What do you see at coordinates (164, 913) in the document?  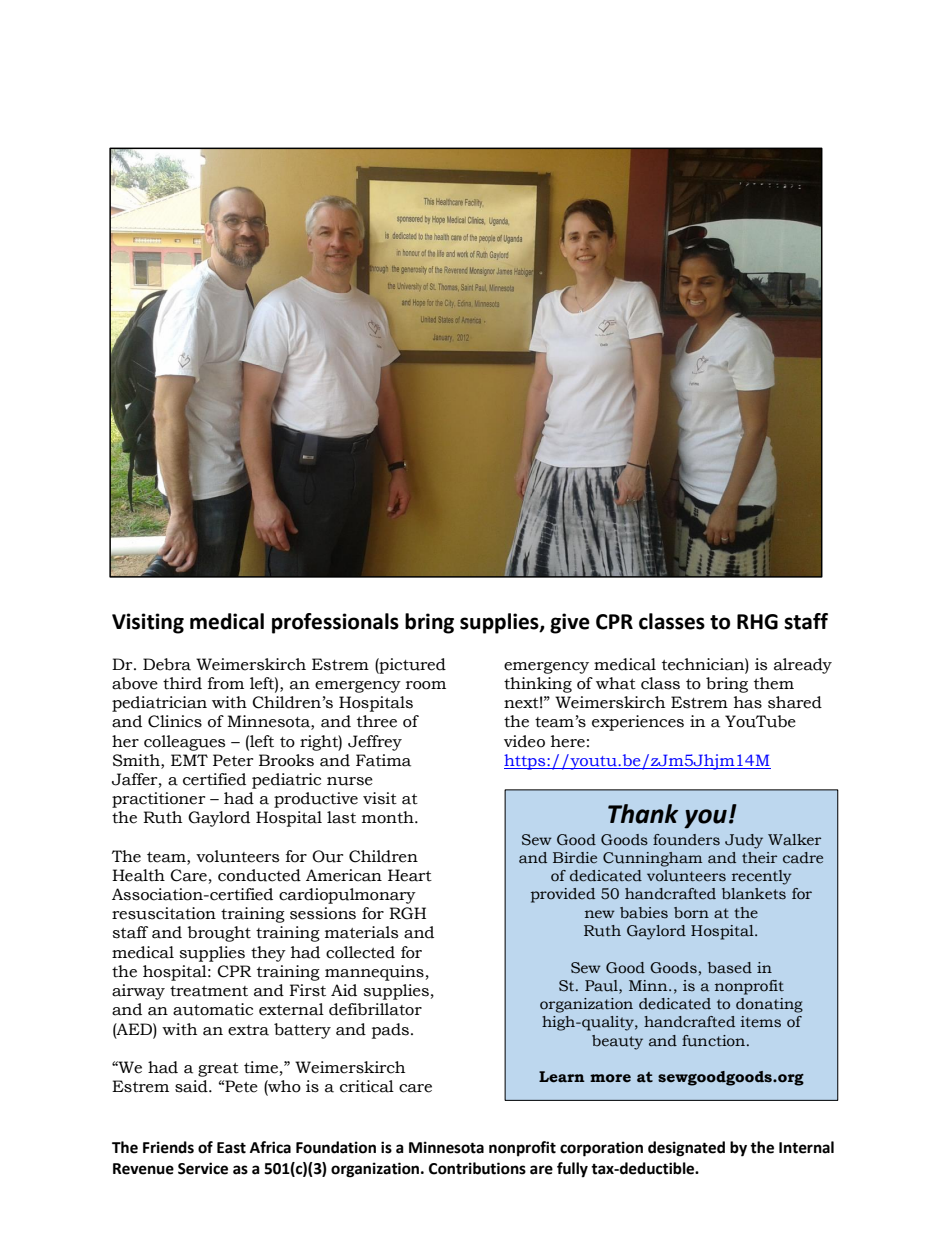 I see `resuscitation` at bounding box center [164, 913].
